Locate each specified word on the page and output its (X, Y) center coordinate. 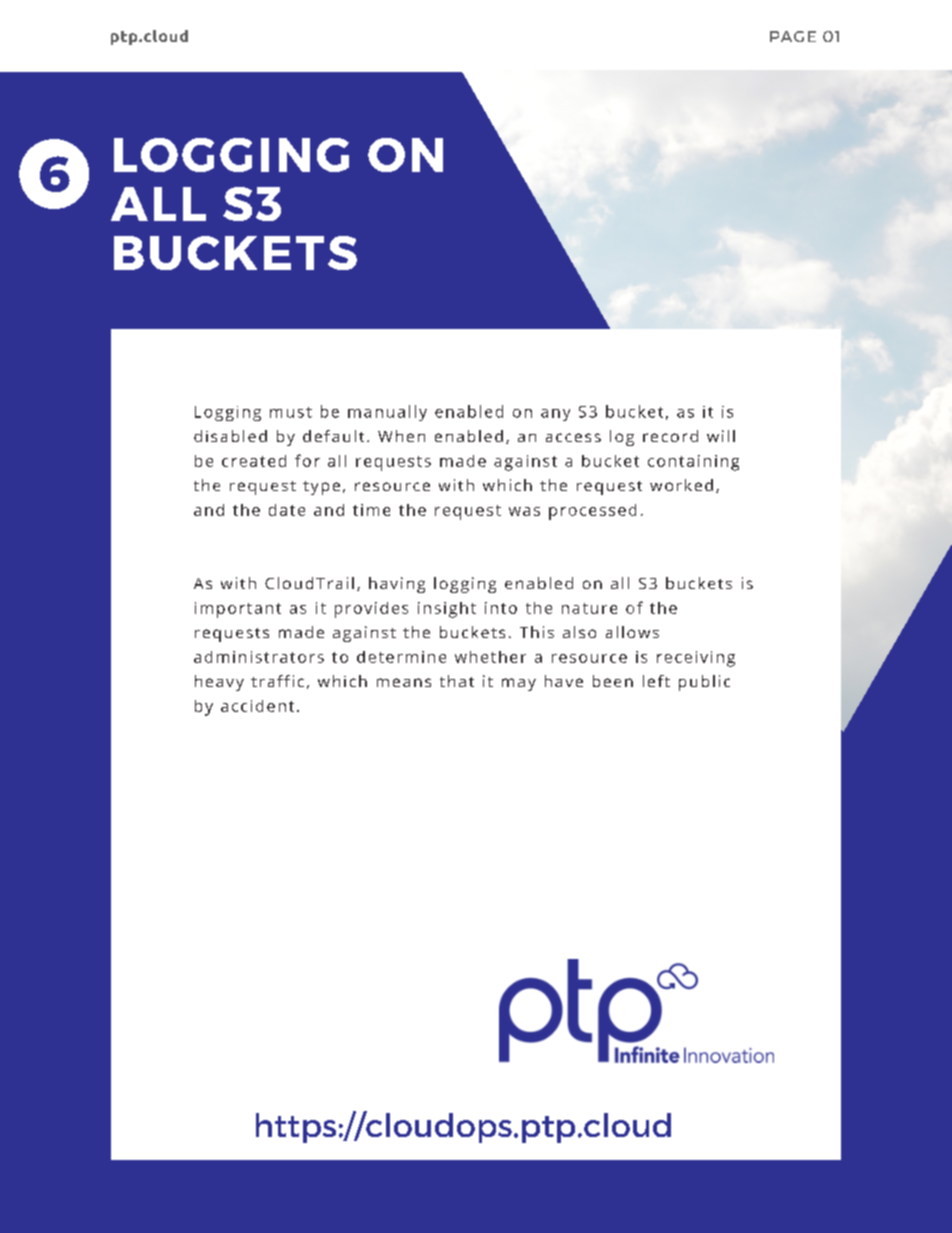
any (555, 415)
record (670, 436)
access (573, 437)
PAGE (793, 36)
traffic (277, 681)
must (291, 412)
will (721, 436)
